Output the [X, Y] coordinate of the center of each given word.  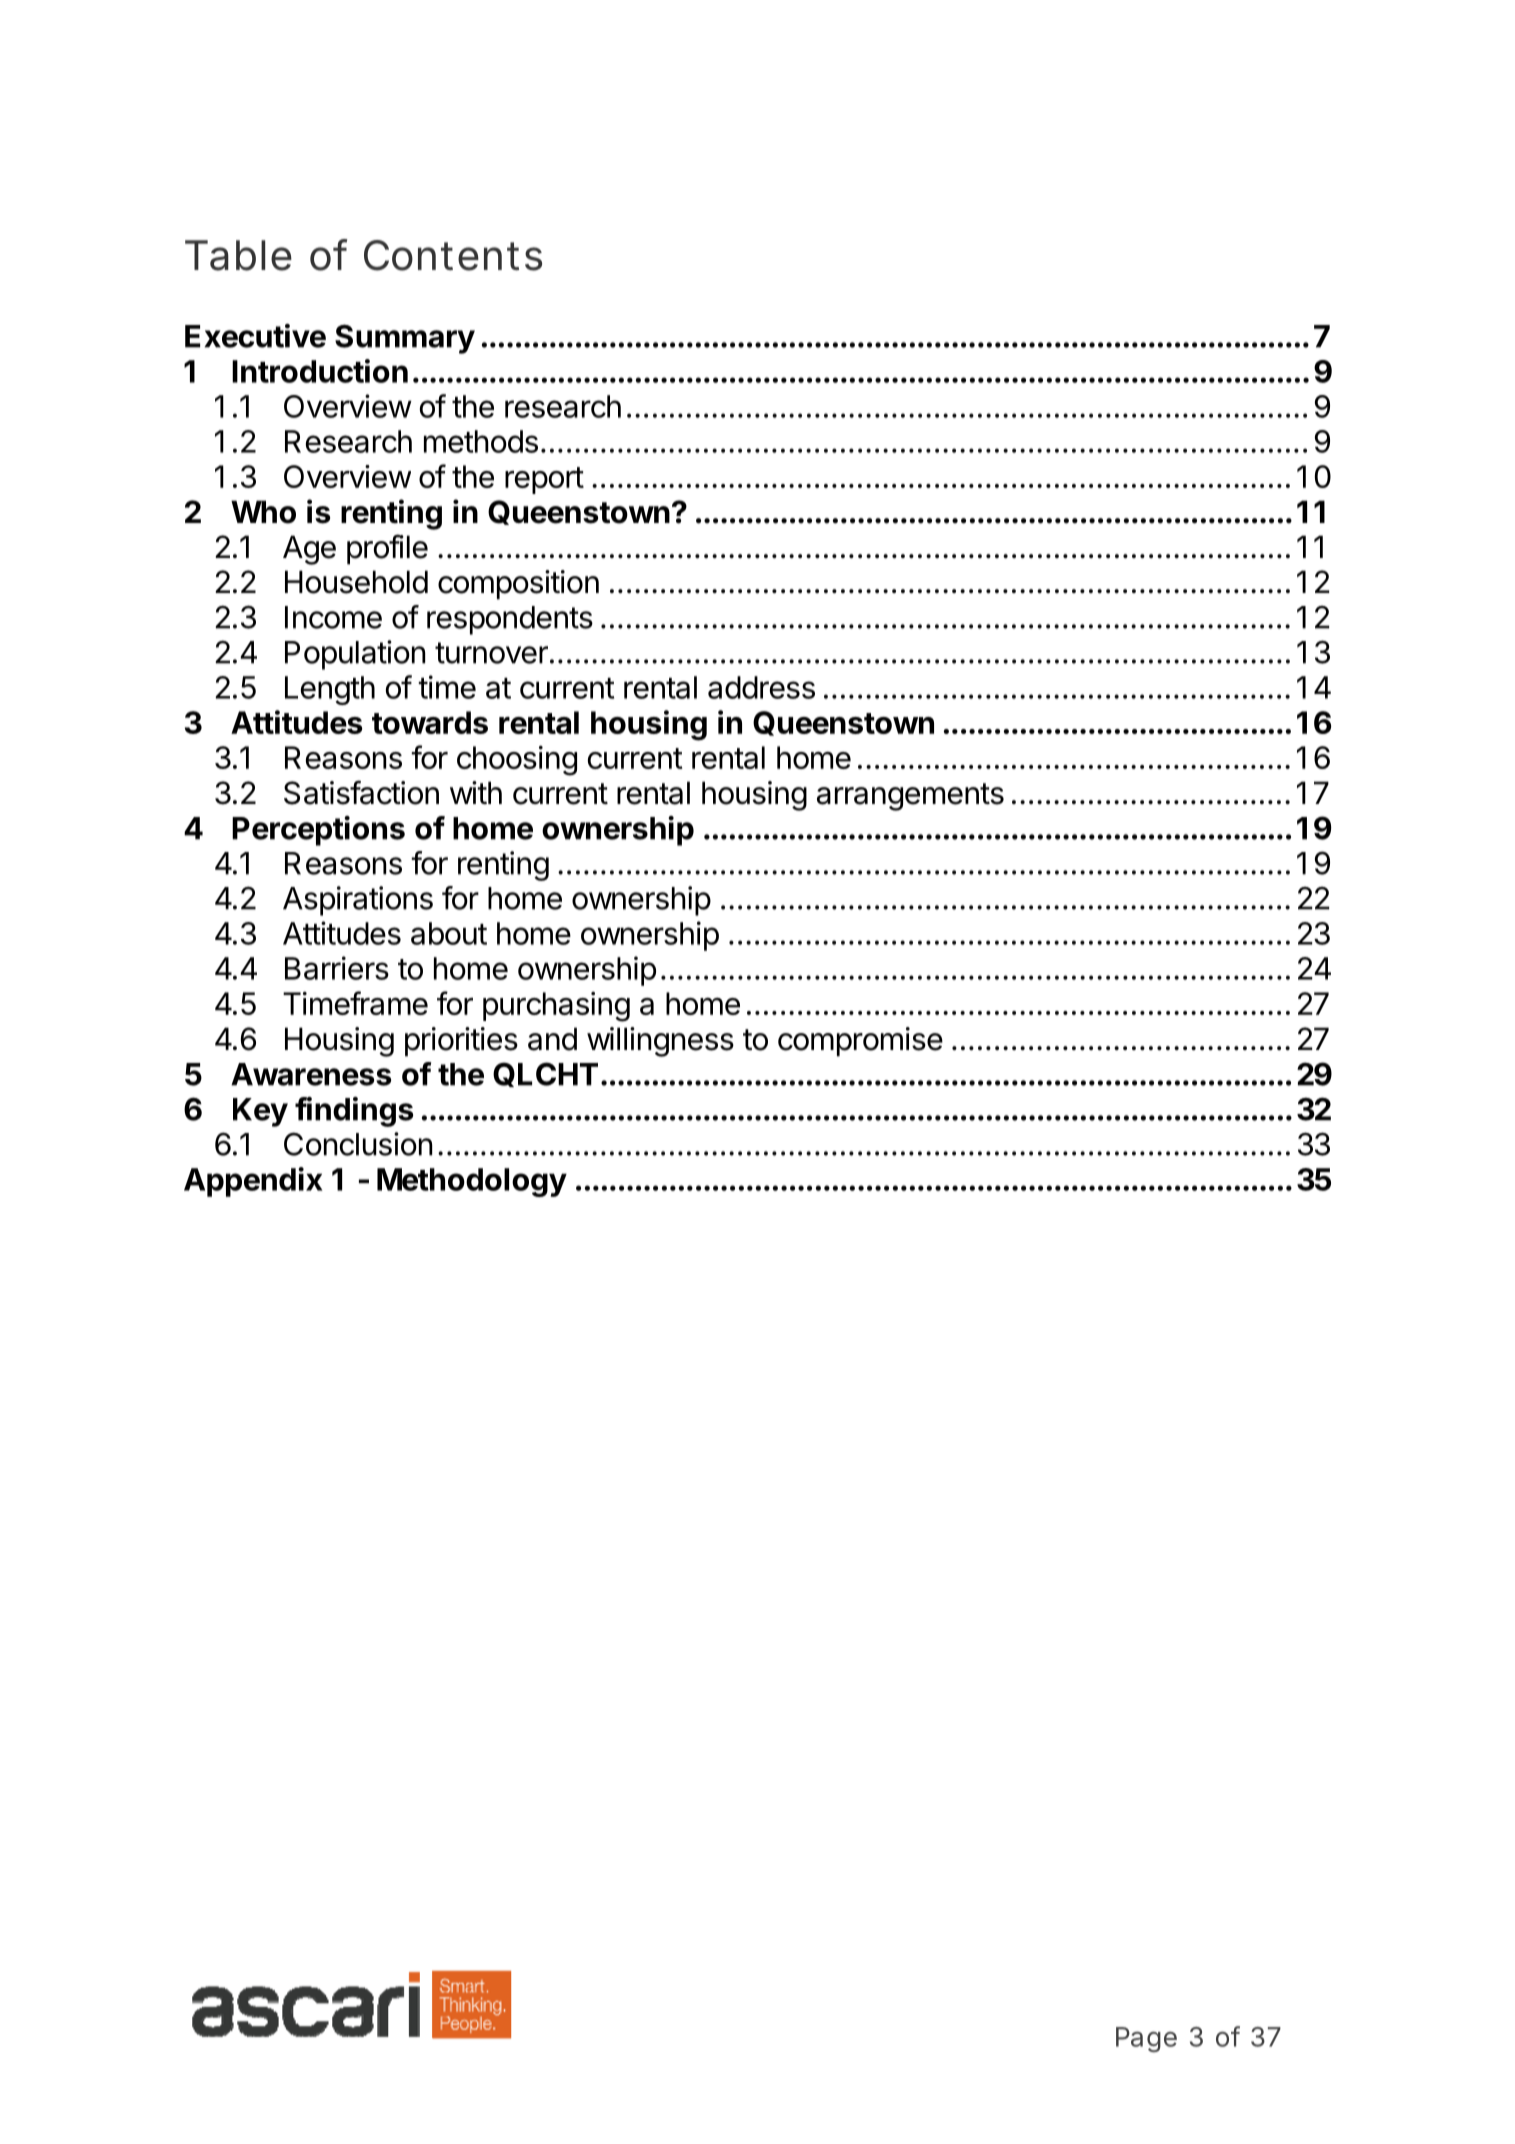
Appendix [253, 1182]
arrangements [910, 797]
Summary [405, 339]
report [544, 480]
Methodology [472, 1182]
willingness [660, 1042]
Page [1146, 2039]
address [761, 687]
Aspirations [358, 901]
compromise [860, 1042]
